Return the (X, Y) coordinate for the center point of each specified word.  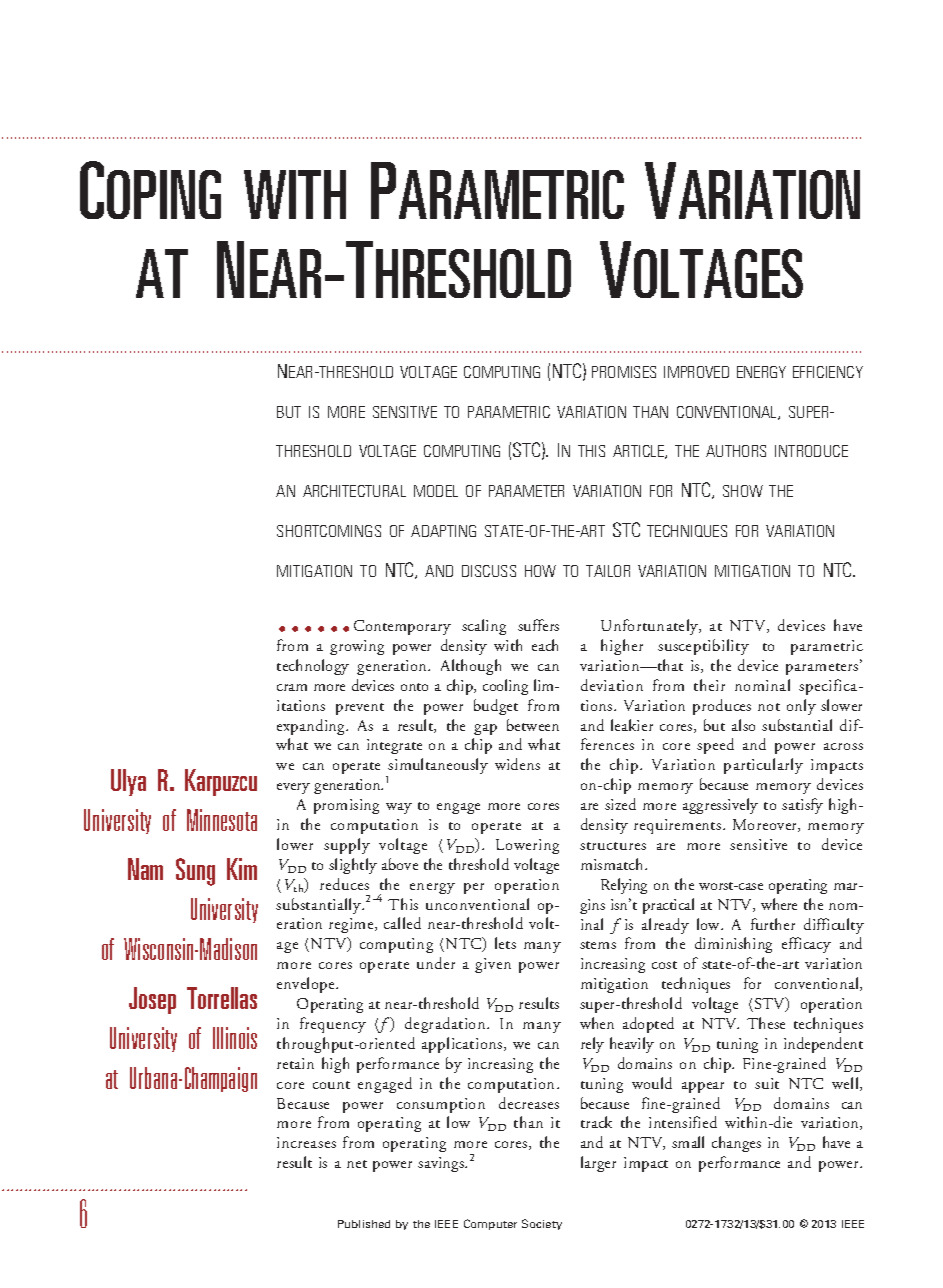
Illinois (235, 1038)
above (400, 864)
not (769, 707)
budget (496, 707)
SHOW (743, 491)
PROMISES (624, 372)
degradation (447, 1025)
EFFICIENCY (828, 372)
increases (306, 1142)
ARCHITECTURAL (354, 491)
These (766, 1023)
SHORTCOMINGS (329, 531)
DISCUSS (489, 571)
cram (292, 687)
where (779, 904)
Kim (242, 869)
